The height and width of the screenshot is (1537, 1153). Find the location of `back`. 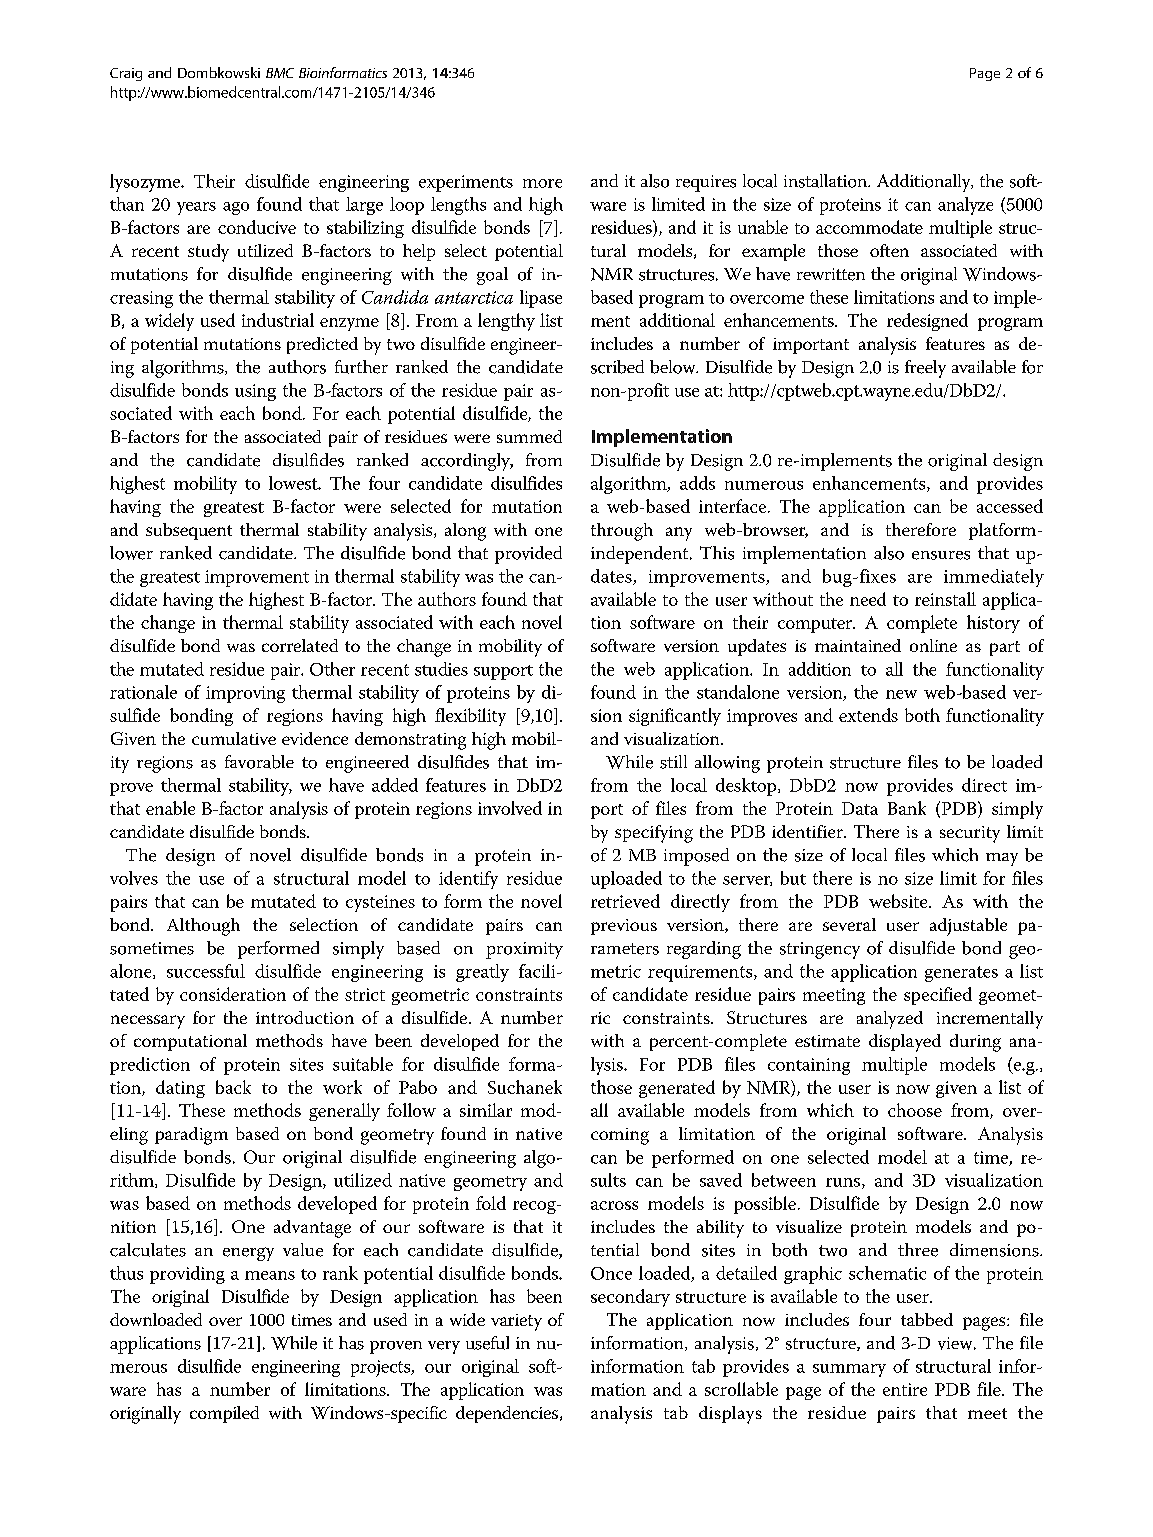

back is located at coordinates (233, 1087).
